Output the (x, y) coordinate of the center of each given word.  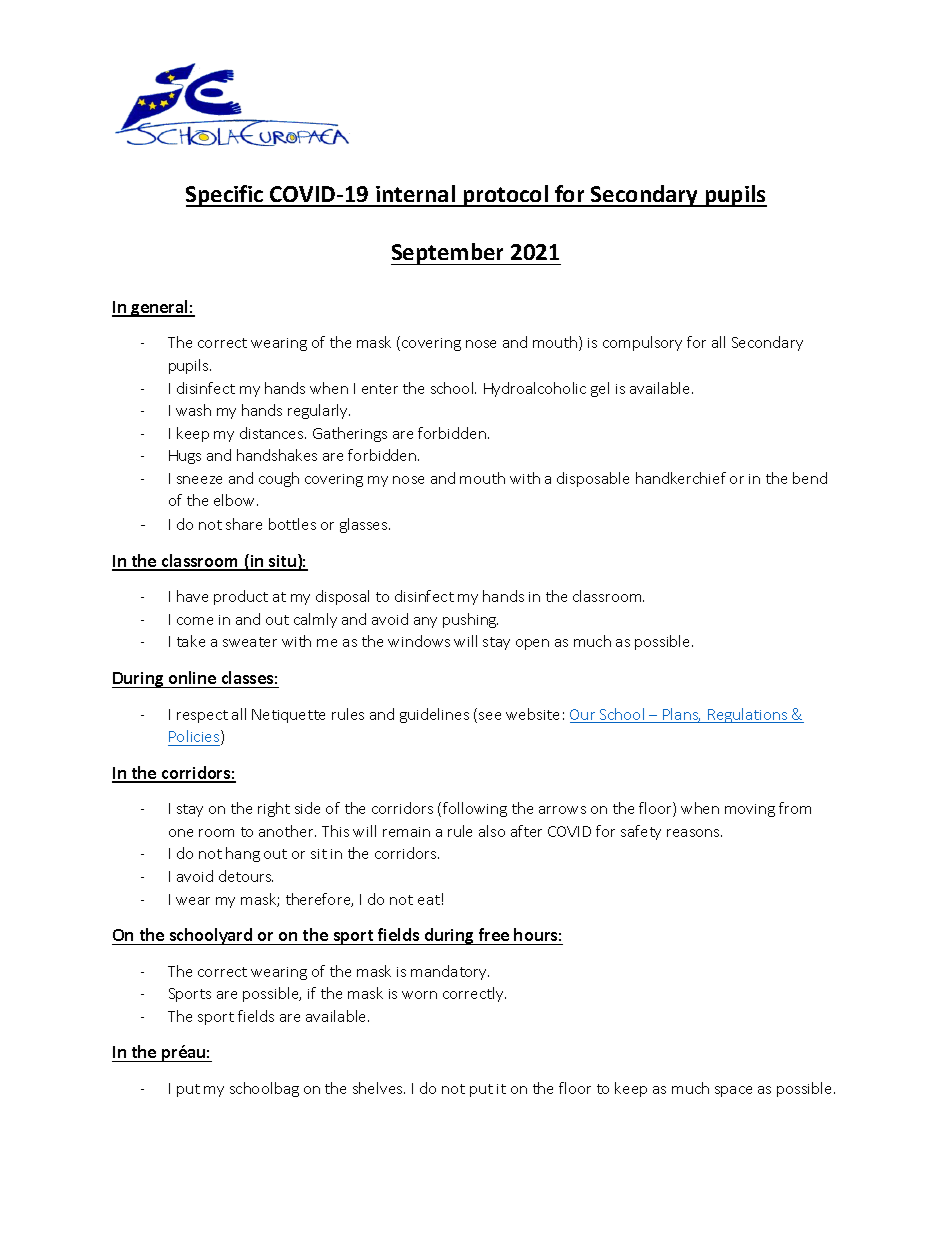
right (274, 809)
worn (419, 995)
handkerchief (681, 478)
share (244, 524)
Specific (226, 196)
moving (750, 810)
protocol (505, 196)
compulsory (642, 343)
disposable (593, 479)
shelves (379, 1088)
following (475, 809)
